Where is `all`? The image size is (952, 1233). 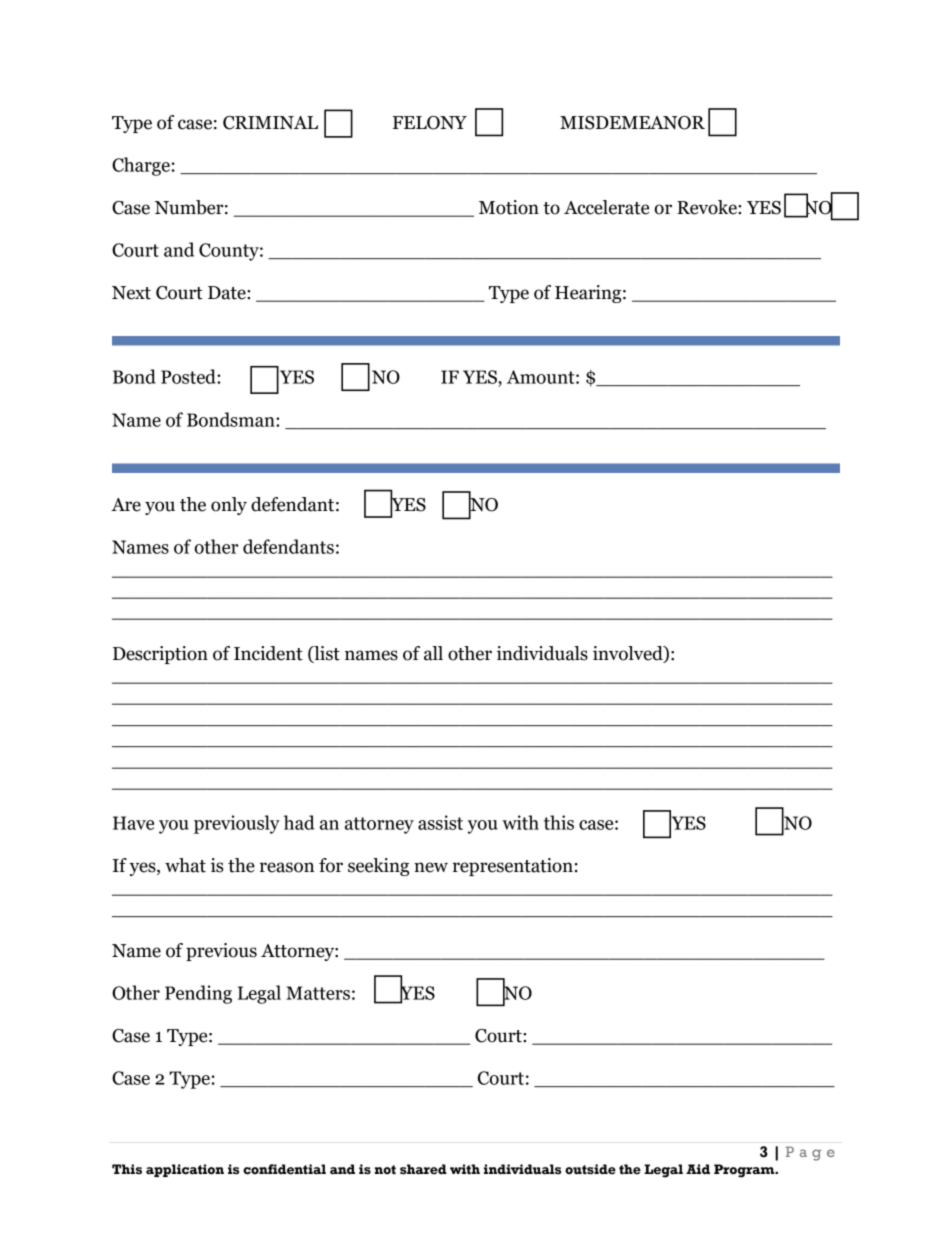 all is located at coordinates (433, 653).
